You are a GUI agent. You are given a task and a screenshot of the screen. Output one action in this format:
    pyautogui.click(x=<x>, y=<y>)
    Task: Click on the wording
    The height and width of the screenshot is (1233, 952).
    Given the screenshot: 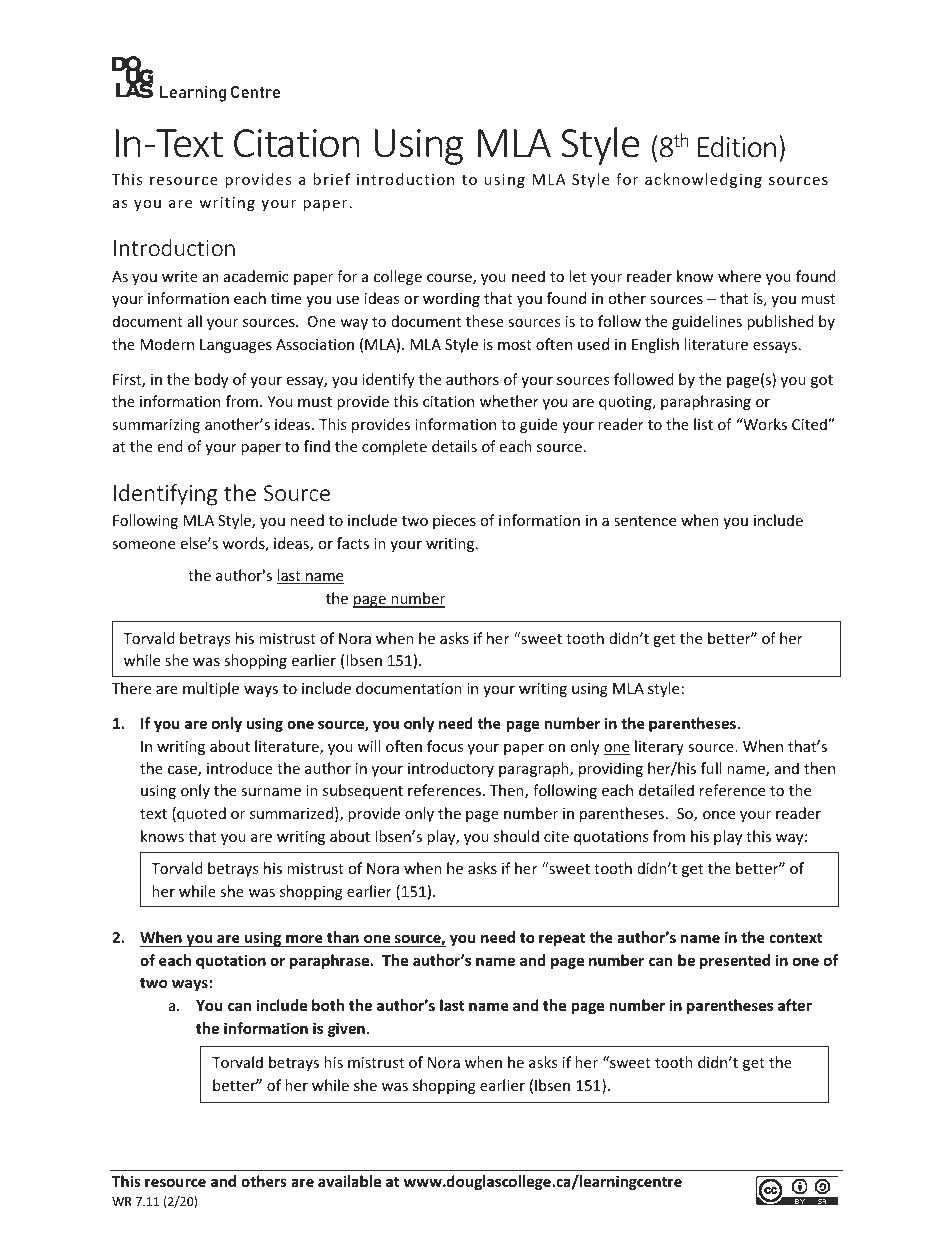 What is the action you would take?
    pyautogui.click(x=451, y=299)
